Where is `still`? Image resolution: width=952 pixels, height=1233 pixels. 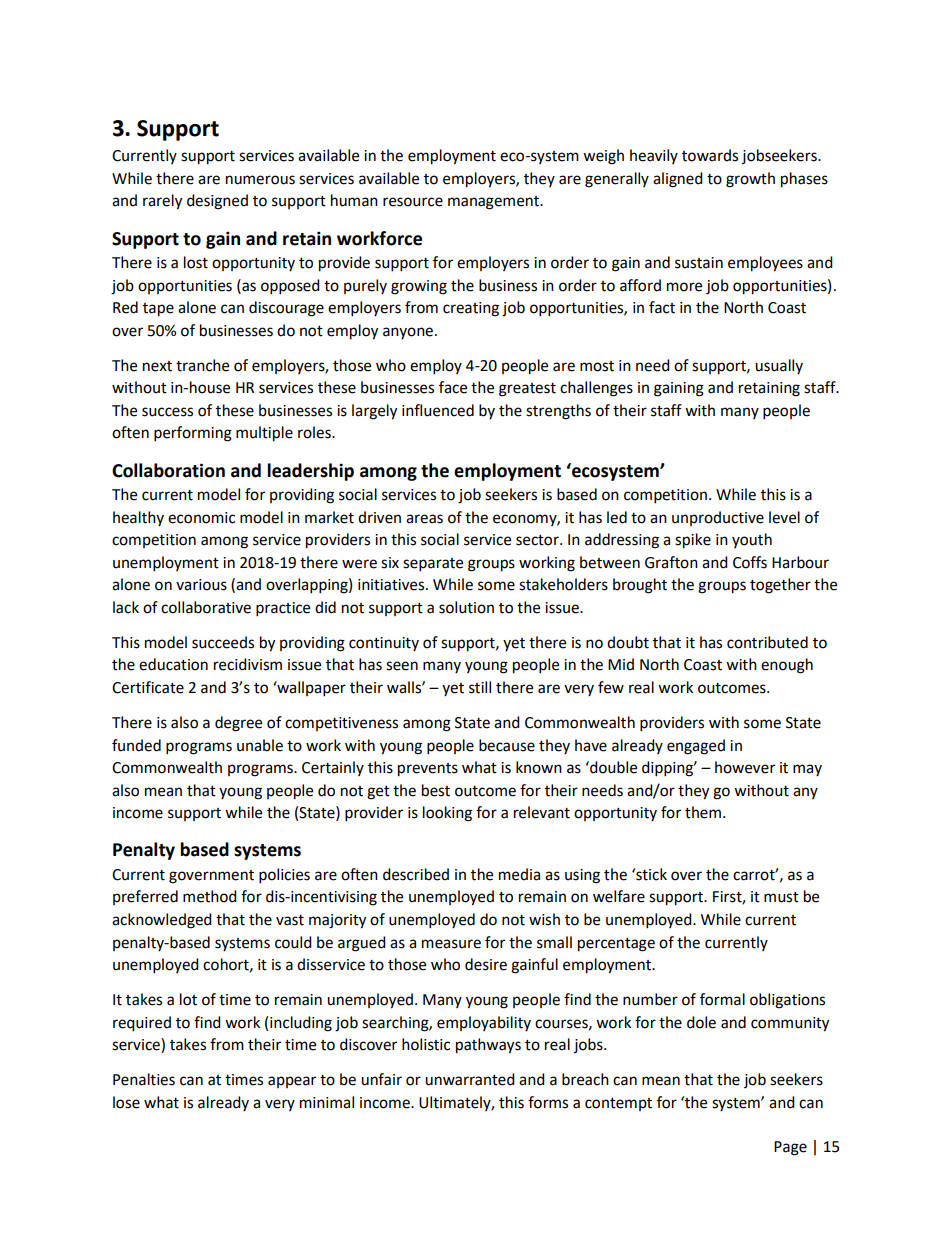
still is located at coordinates (480, 687).
